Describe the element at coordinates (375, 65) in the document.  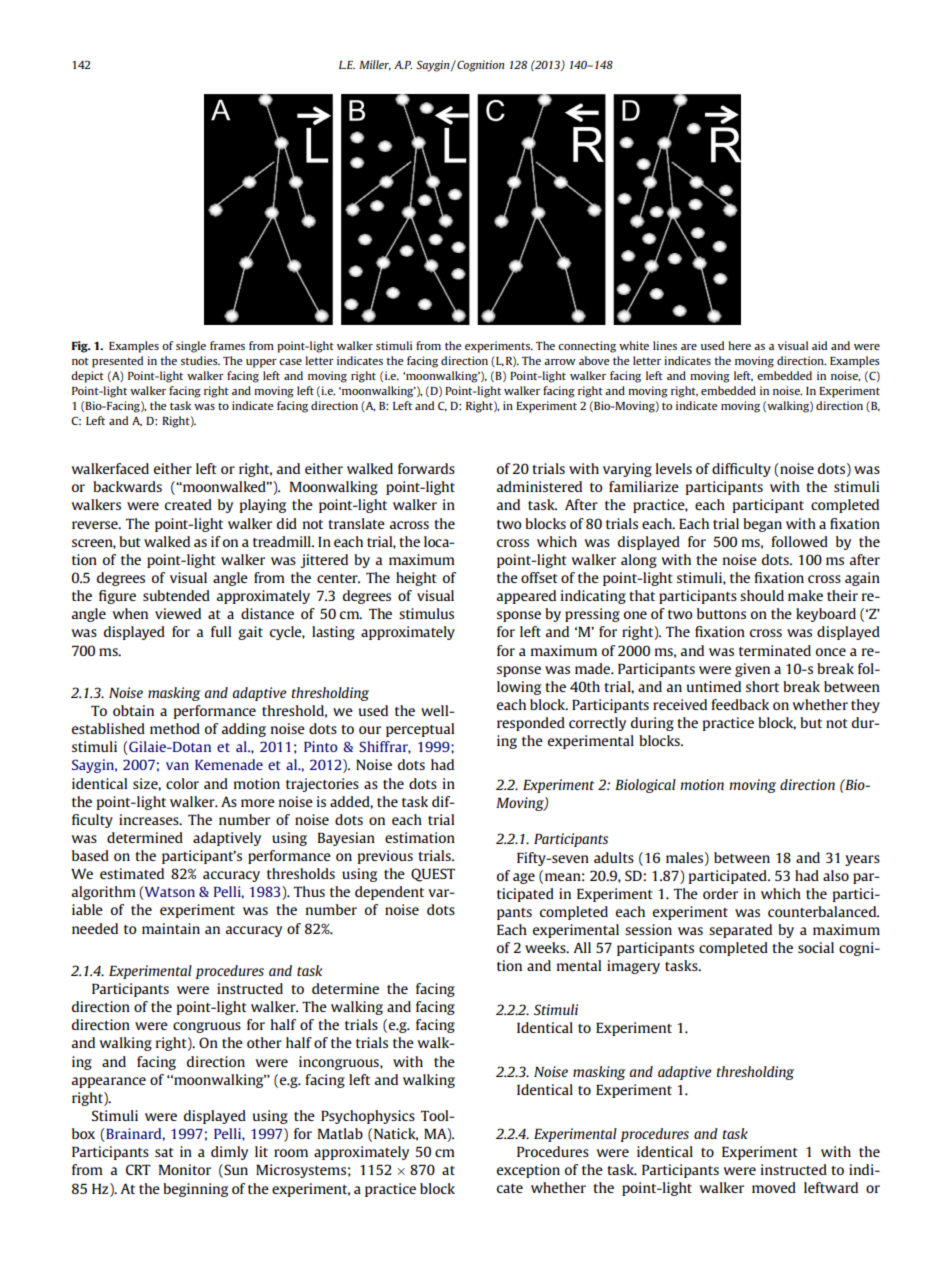
I see `Miller` at that location.
